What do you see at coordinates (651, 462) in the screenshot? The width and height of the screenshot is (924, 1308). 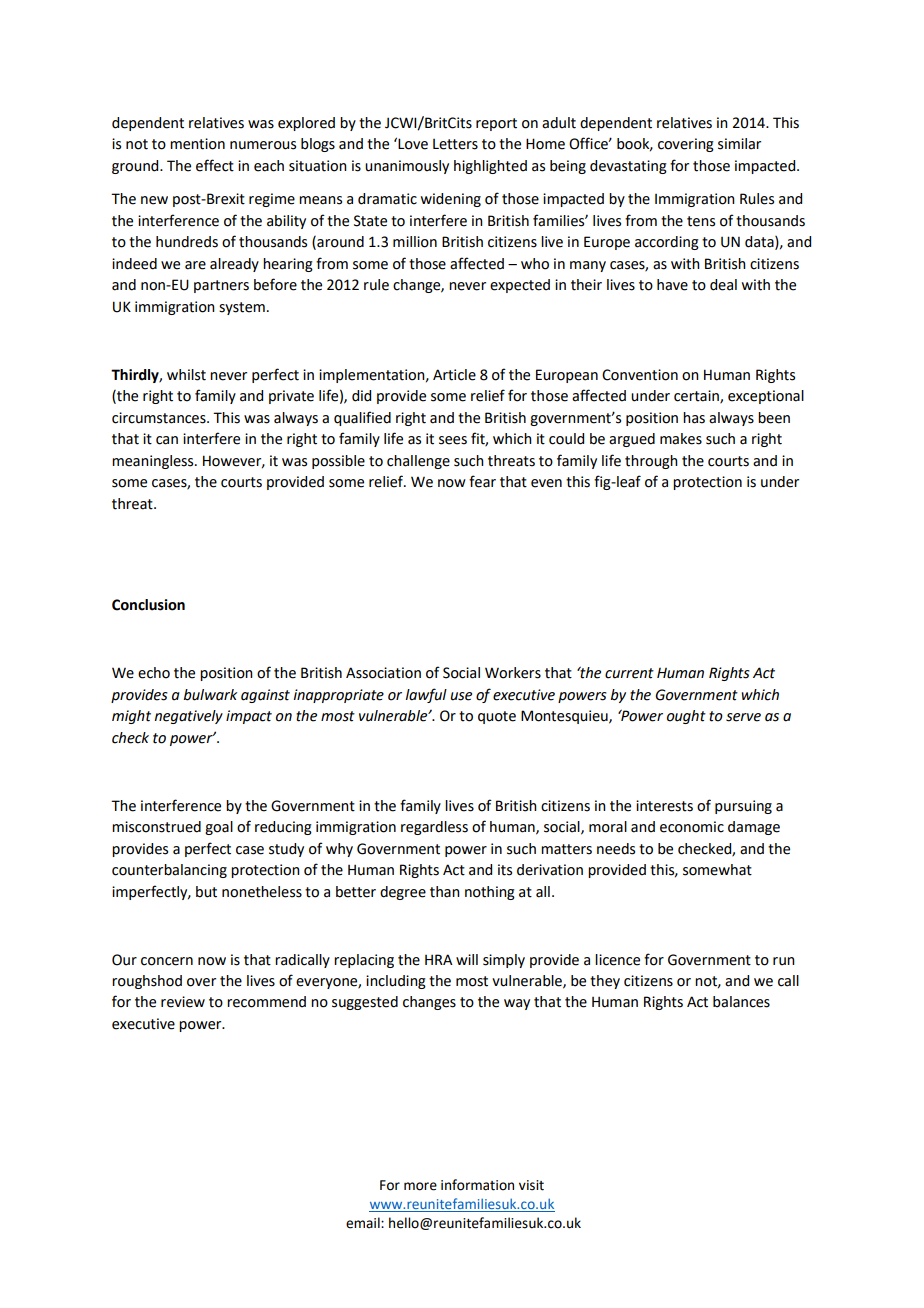 I see `through` at bounding box center [651, 462].
